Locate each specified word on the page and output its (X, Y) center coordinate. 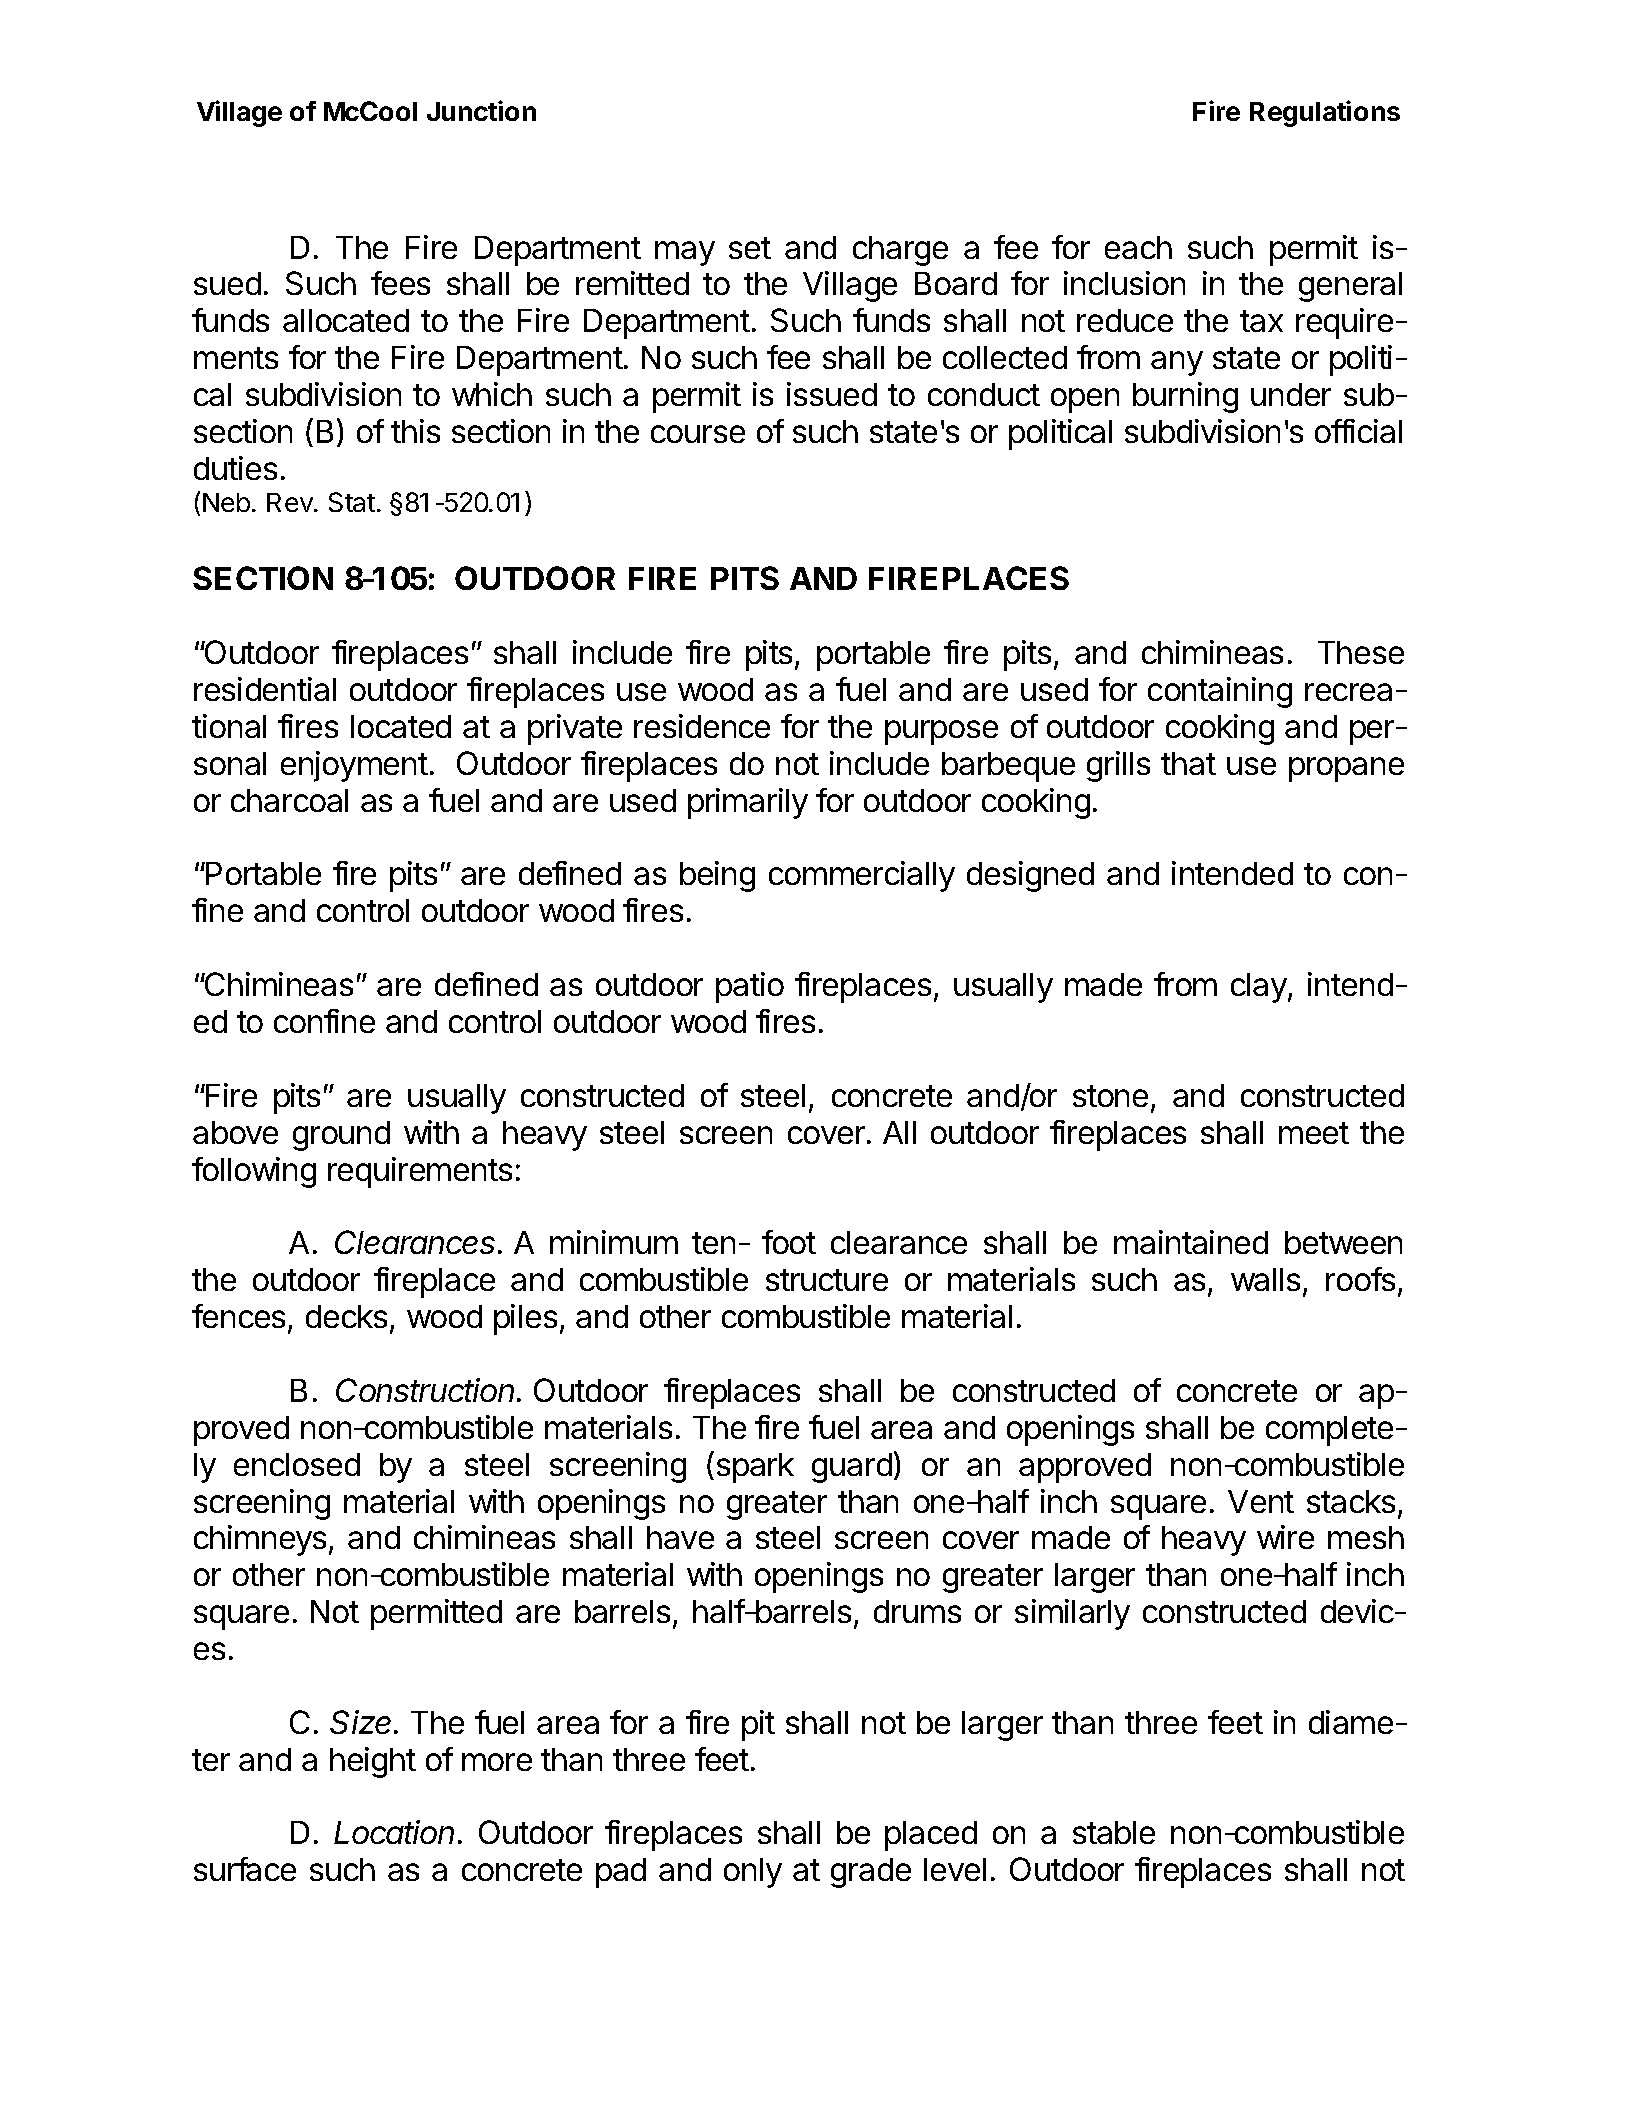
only (753, 1873)
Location (394, 1832)
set (750, 248)
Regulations (1325, 113)
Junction (481, 110)
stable (1114, 1832)
